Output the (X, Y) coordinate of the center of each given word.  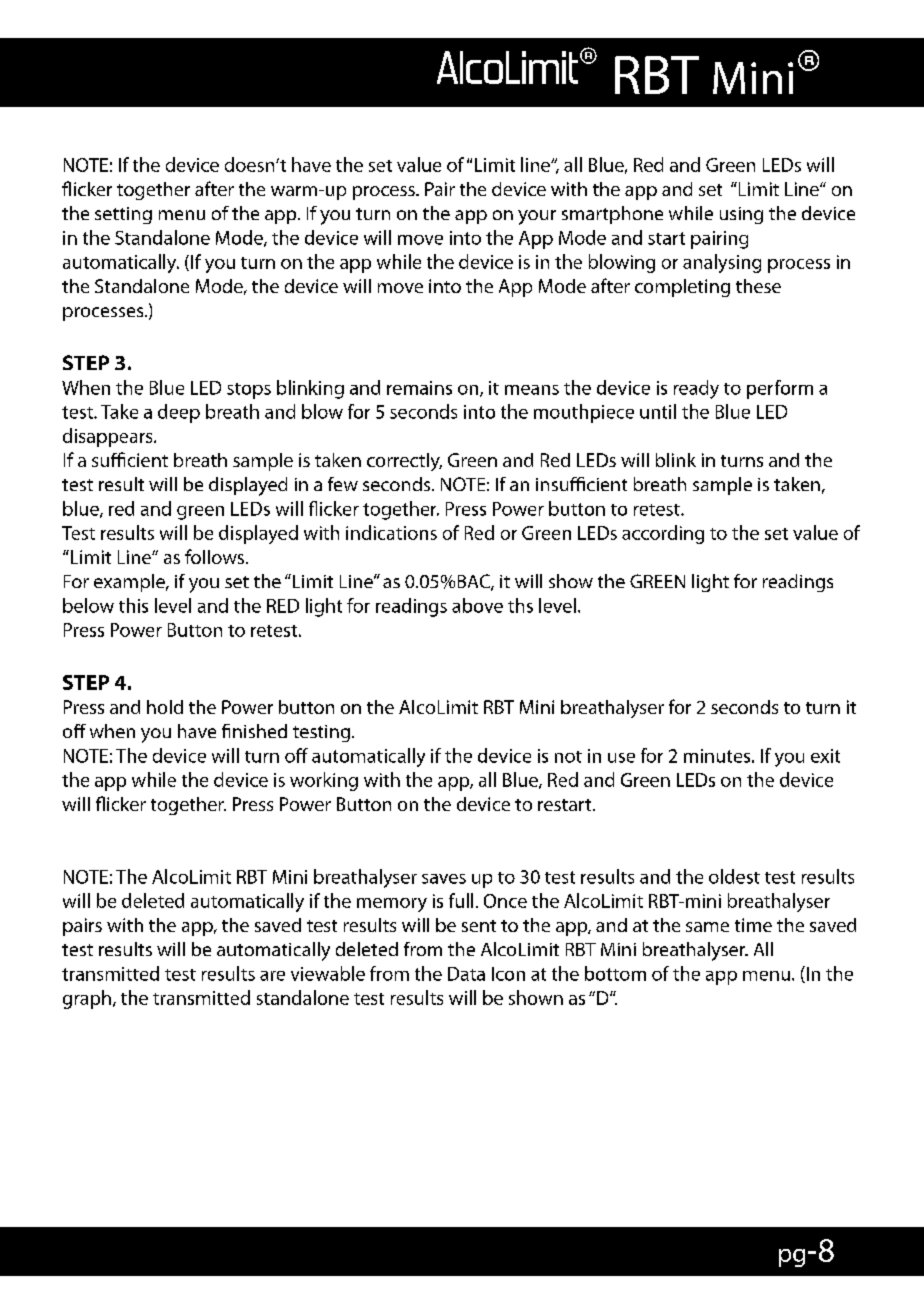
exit (825, 756)
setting (123, 215)
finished (254, 731)
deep (179, 413)
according (663, 534)
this (133, 605)
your (537, 217)
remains (419, 388)
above (477, 605)
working (324, 781)
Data (466, 974)
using (741, 215)
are (272, 976)
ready (696, 389)
